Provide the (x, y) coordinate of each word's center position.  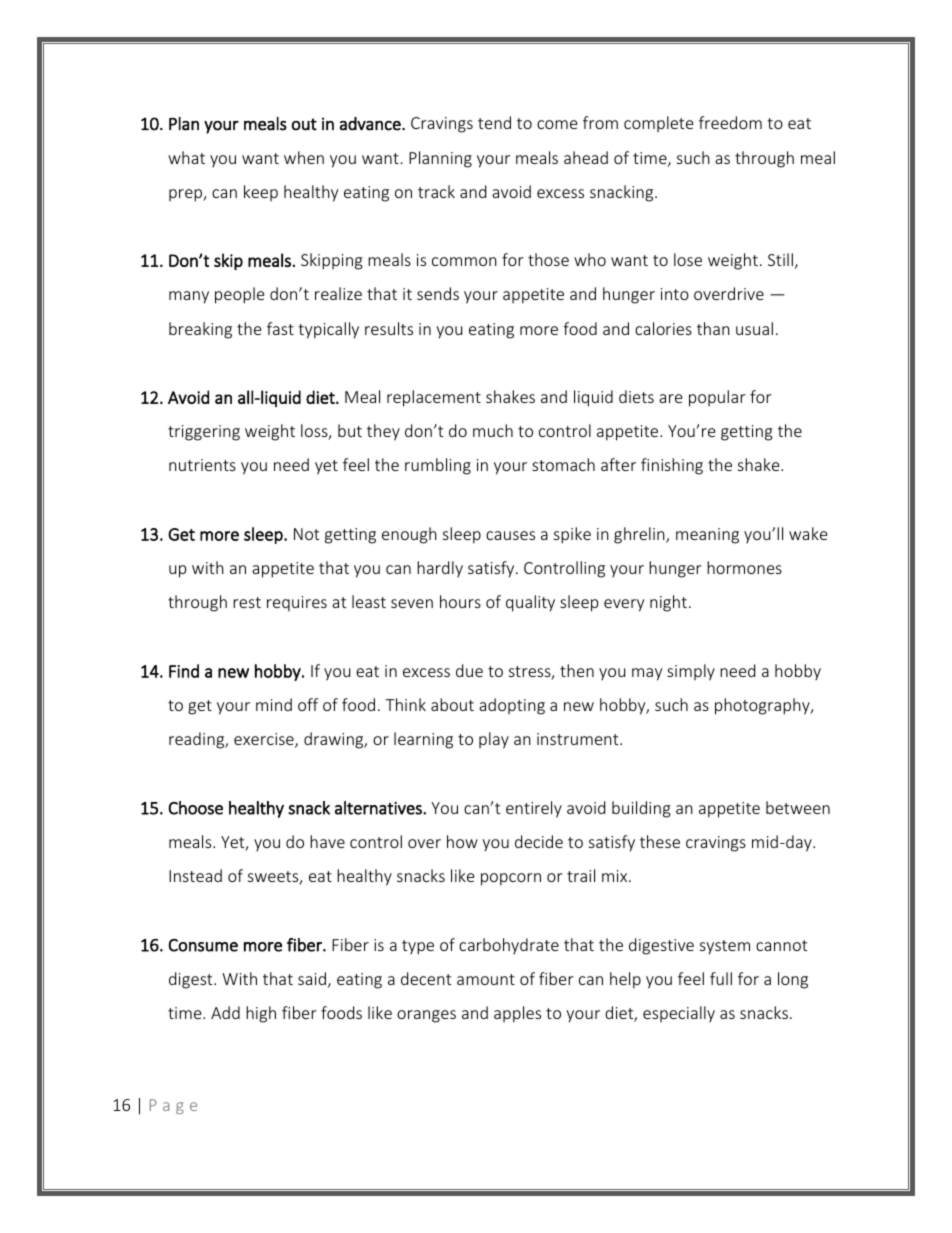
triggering (204, 433)
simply (691, 672)
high (261, 1014)
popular (717, 398)
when (304, 157)
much (493, 430)
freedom (730, 122)
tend (494, 122)
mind (274, 704)
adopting (512, 706)
